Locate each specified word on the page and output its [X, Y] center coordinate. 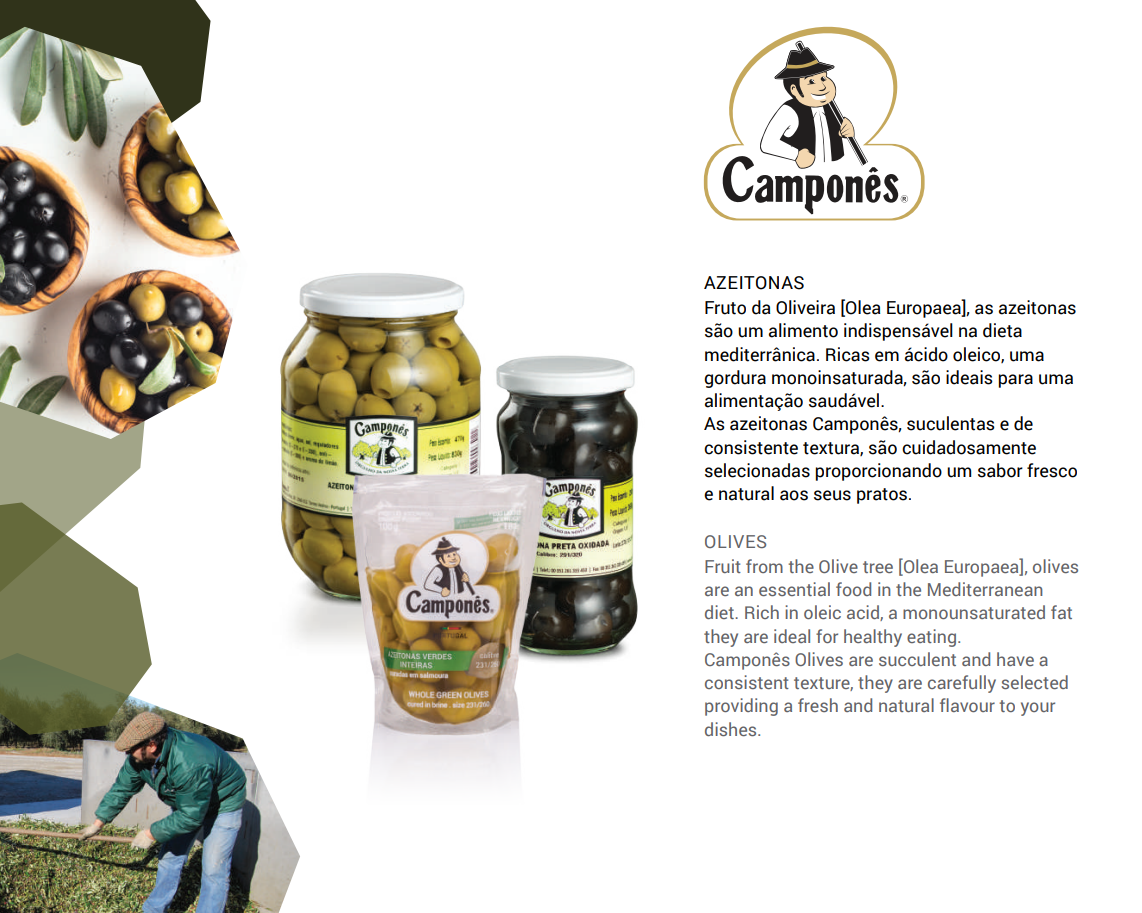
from [764, 566]
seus [832, 495]
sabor [1000, 470]
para [1015, 381]
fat [1061, 612]
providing [741, 707]
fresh [818, 705]
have [1015, 659]
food [853, 589]
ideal [792, 636]
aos [794, 495]
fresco [1052, 470]
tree [878, 567]
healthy [873, 638]
